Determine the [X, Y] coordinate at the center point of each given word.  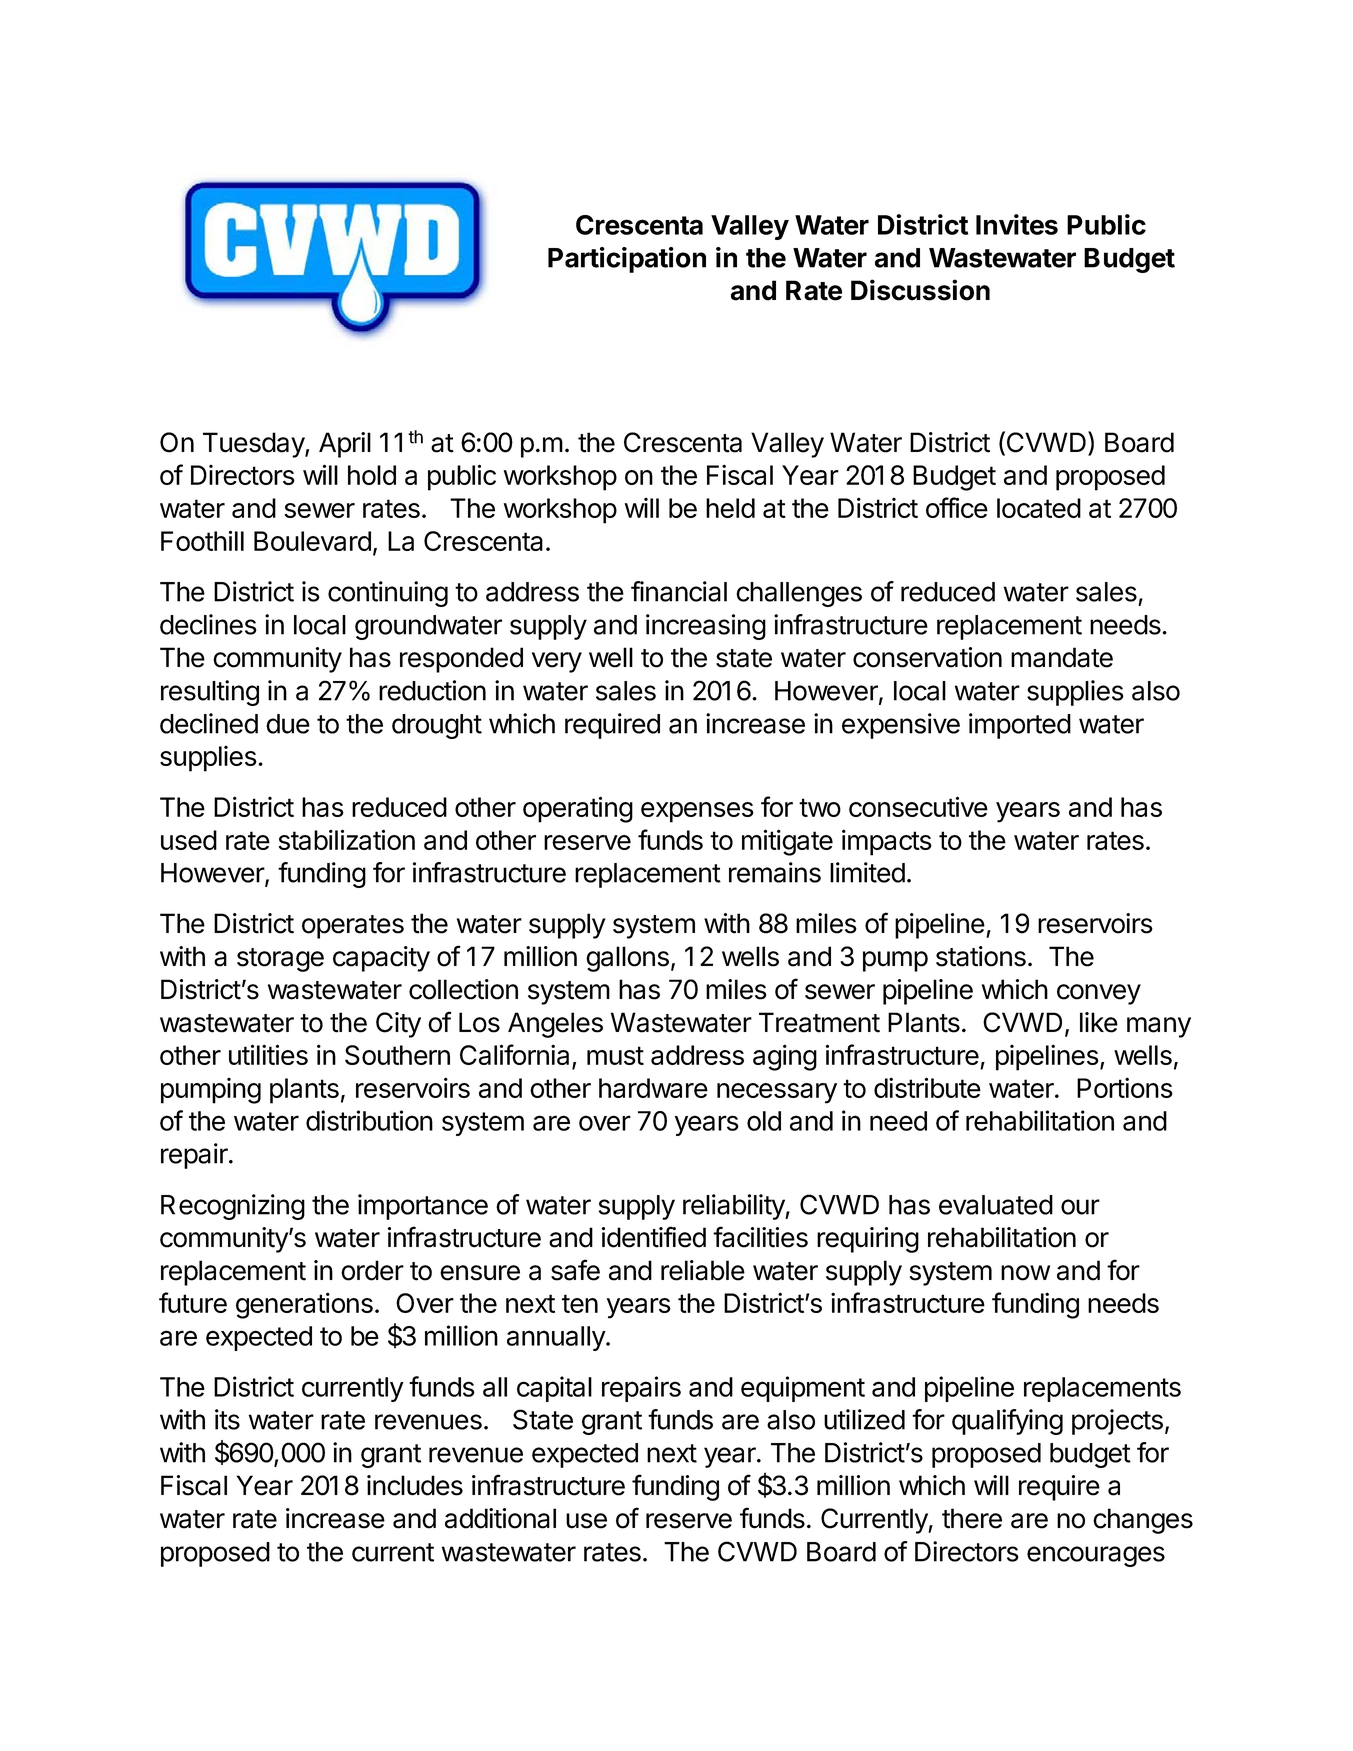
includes [415, 1485]
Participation [627, 260]
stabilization [346, 839]
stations [981, 956]
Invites [1017, 224]
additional [500, 1518]
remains [775, 872]
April [345, 445]
